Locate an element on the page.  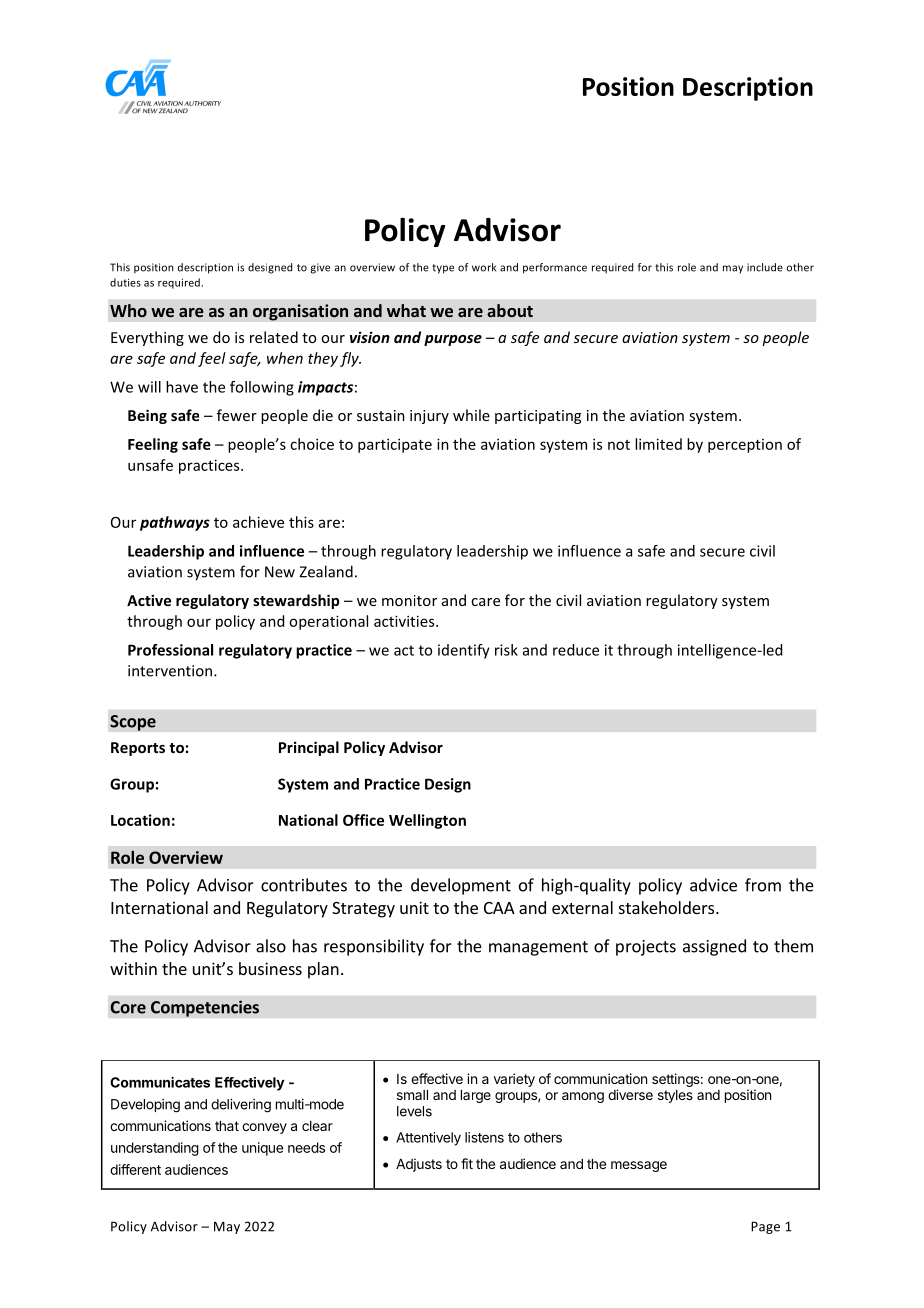
different is located at coordinates (135, 1169).
